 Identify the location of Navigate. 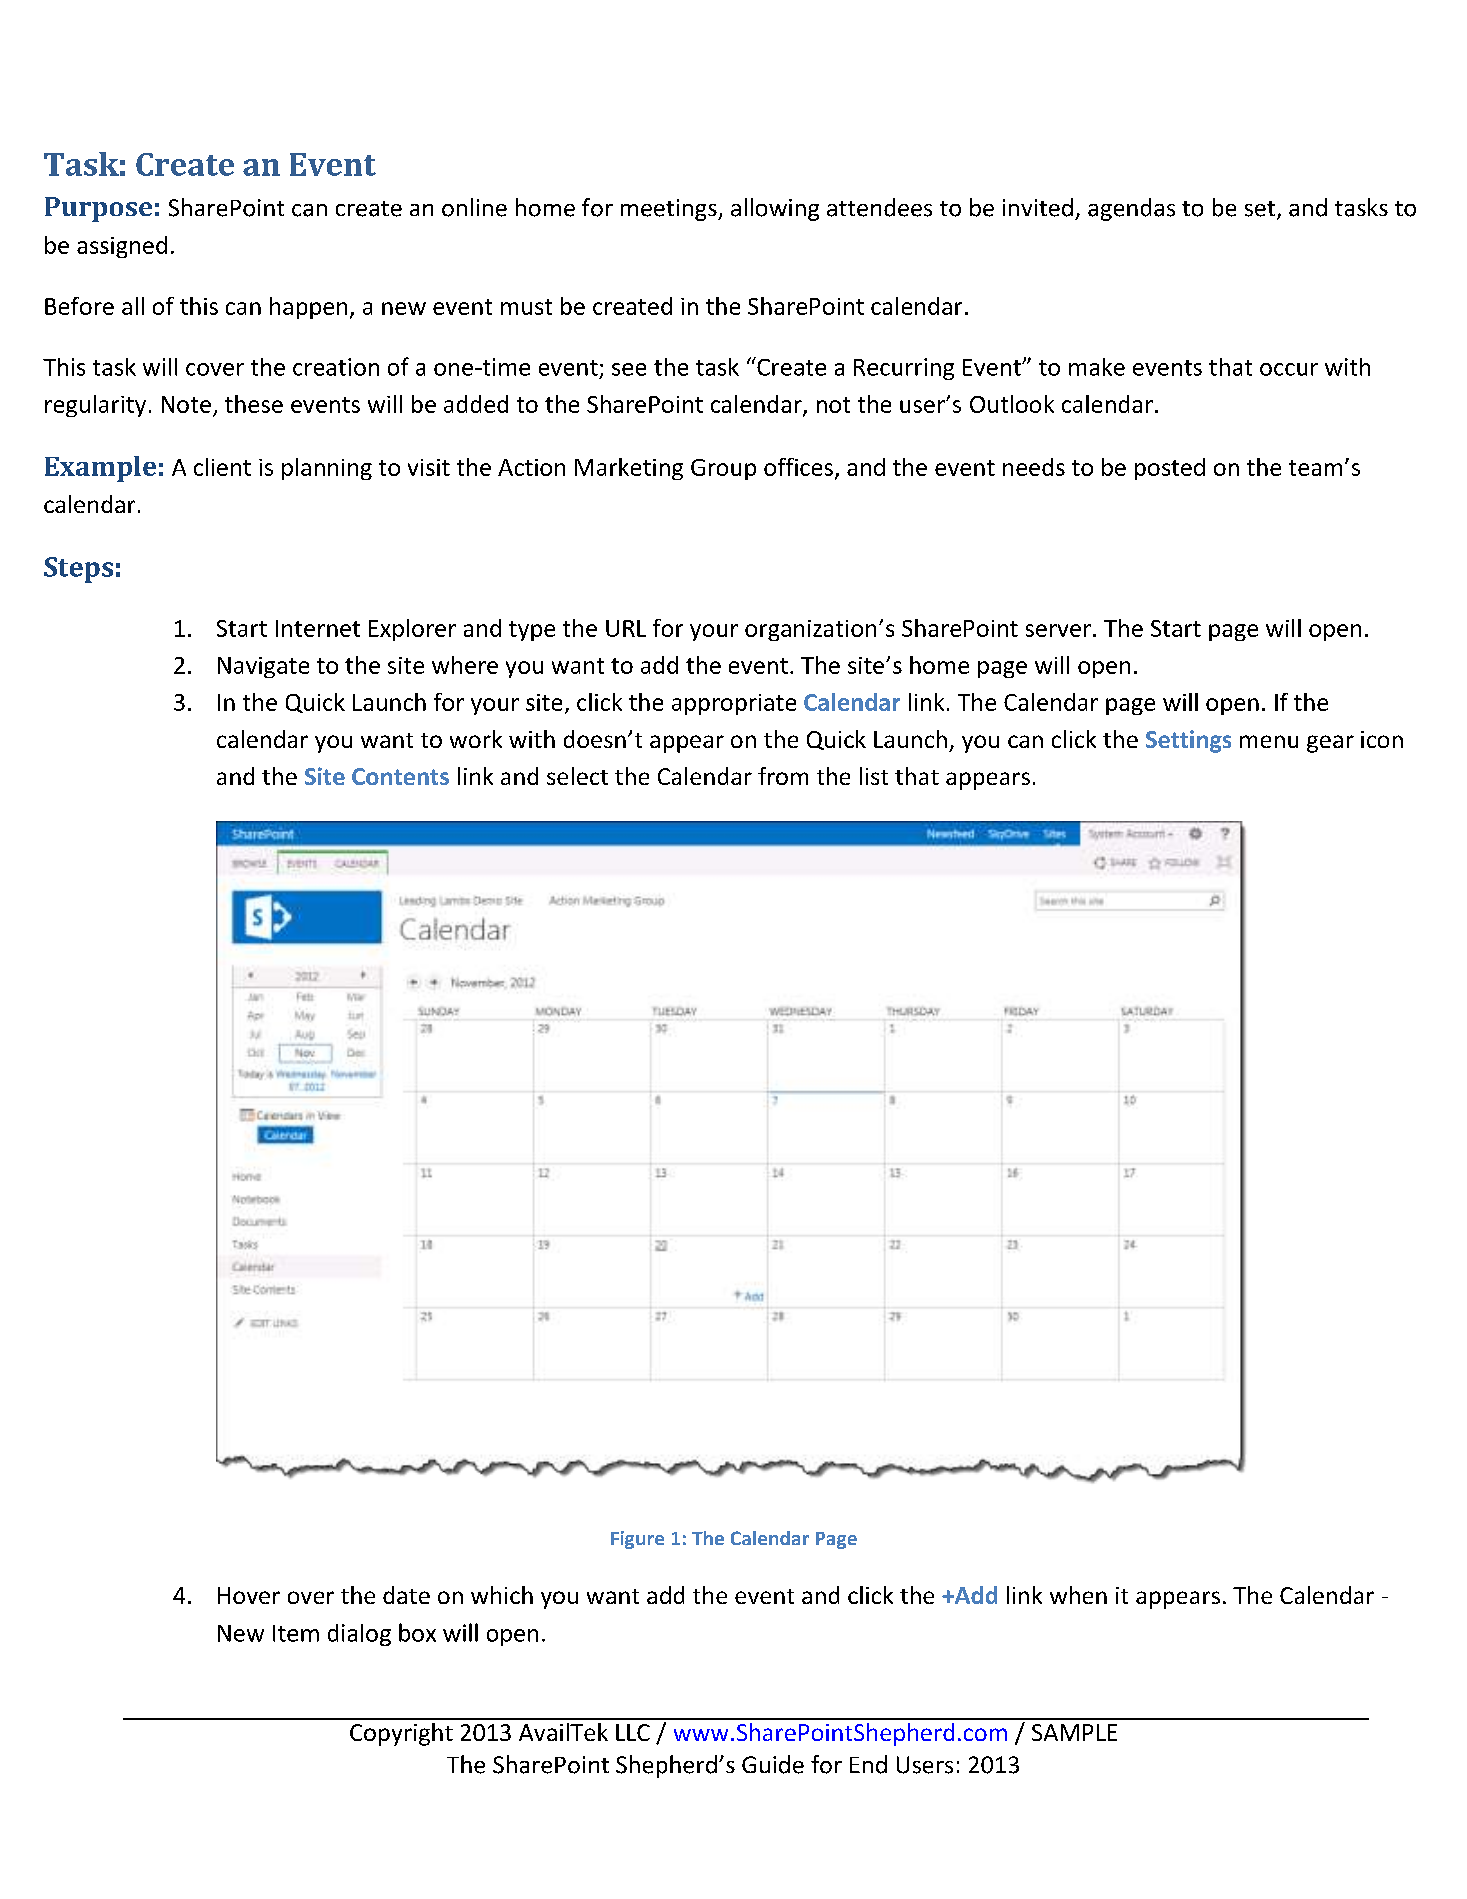
(263, 667).
